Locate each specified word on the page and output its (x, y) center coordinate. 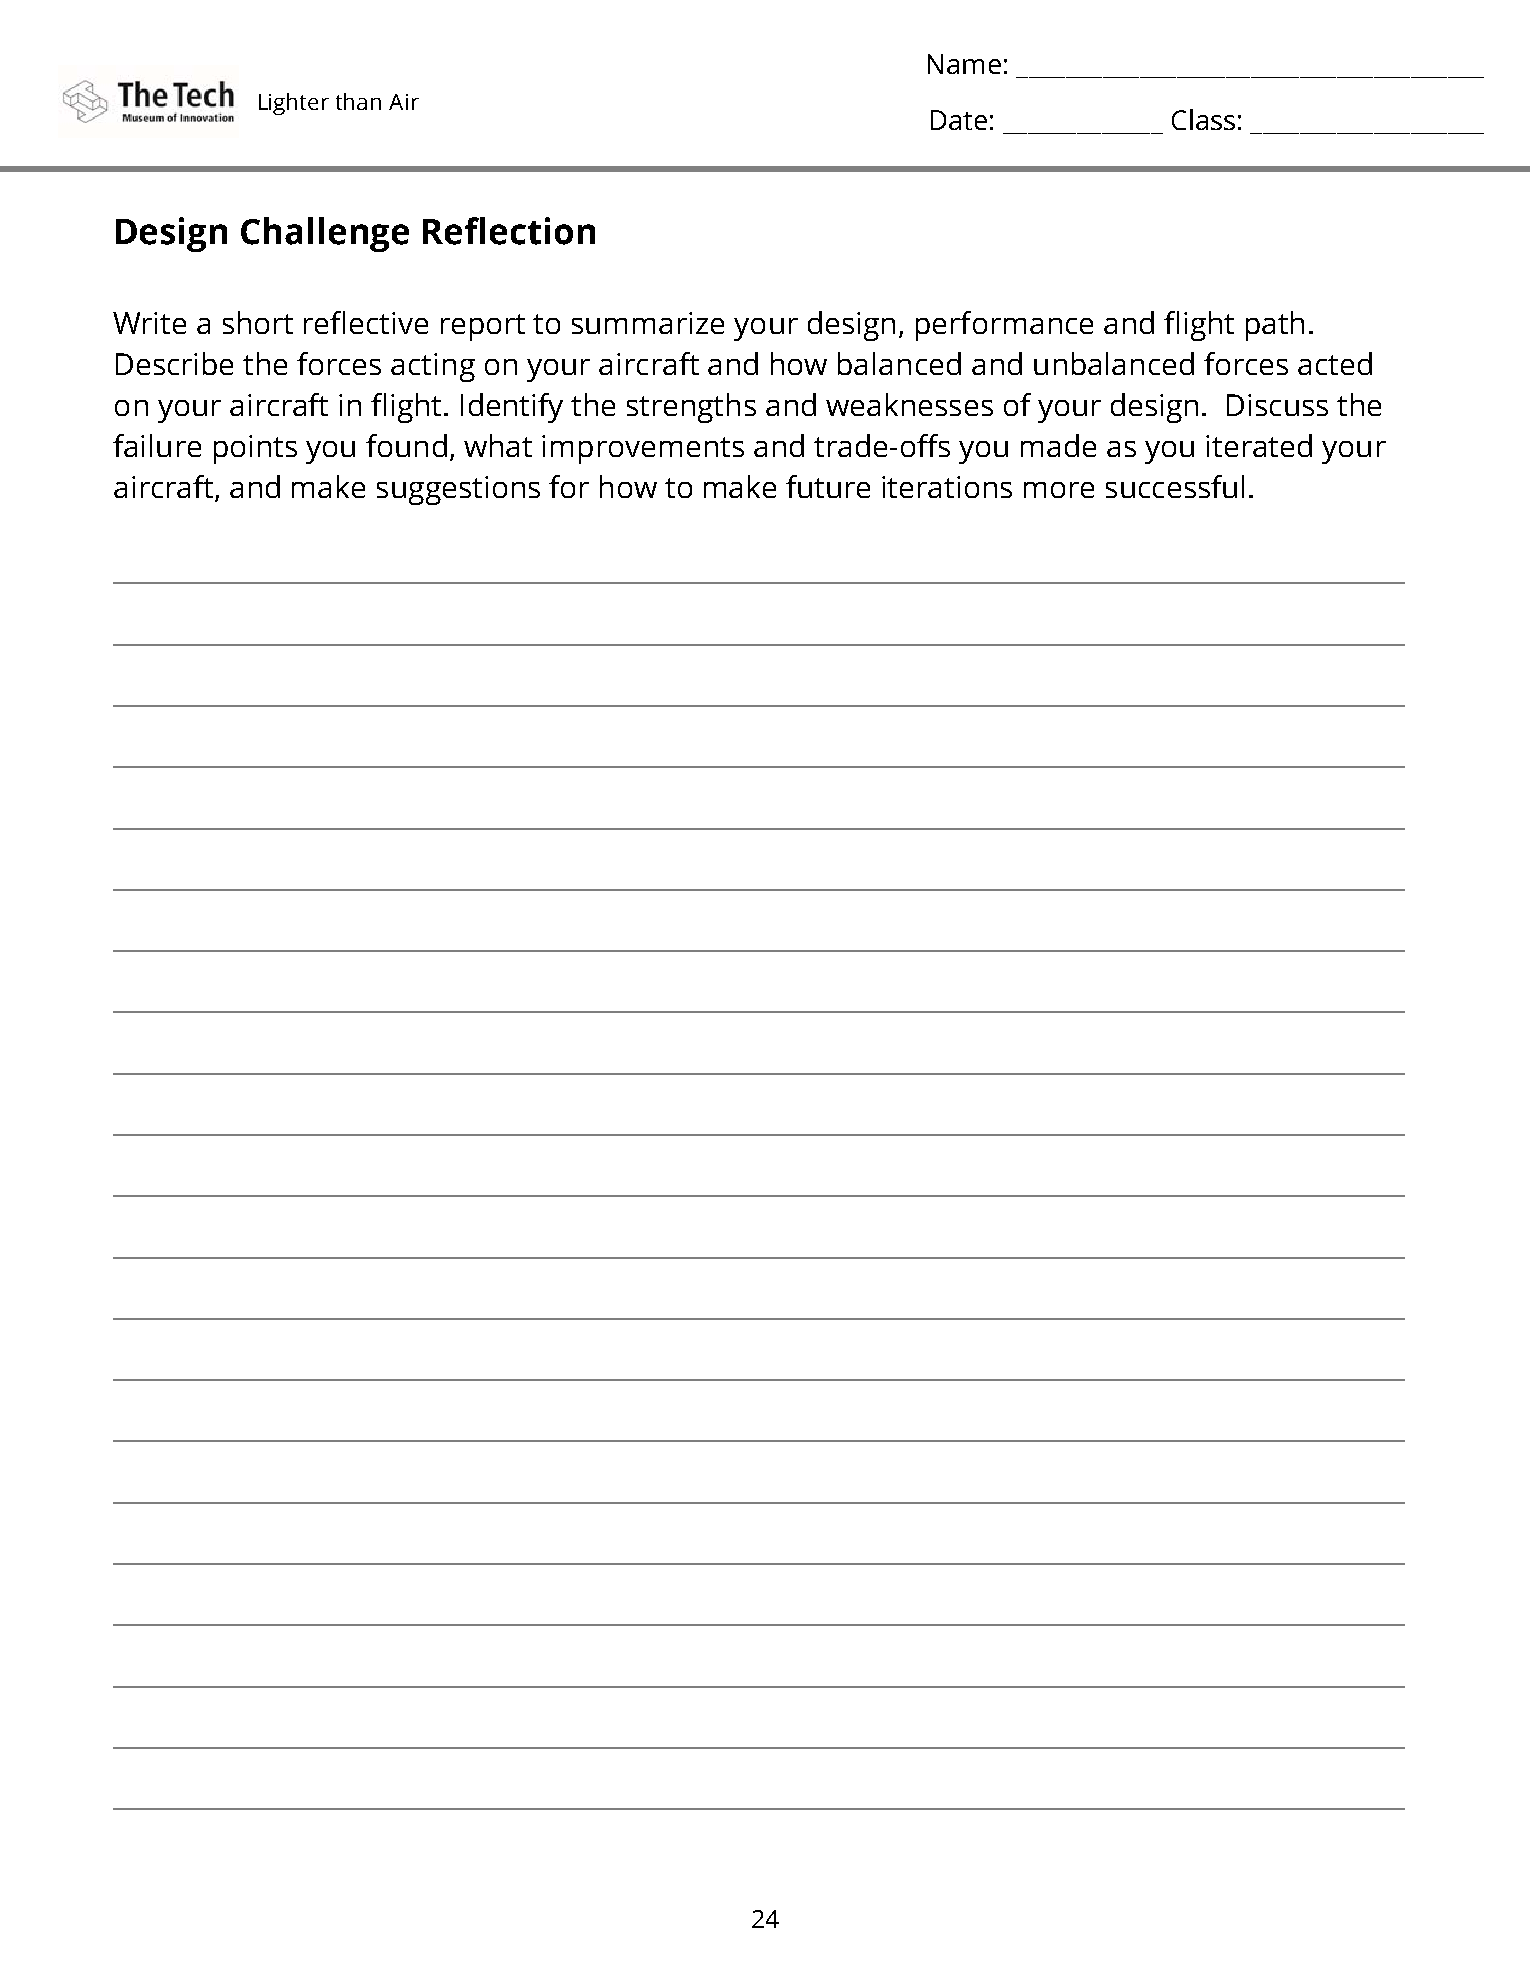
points (255, 449)
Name (964, 64)
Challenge (325, 234)
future (828, 486)
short (258, 322)
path (1275, 326)
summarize (648, 323)
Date (959, 120)
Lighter (294, 104)
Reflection (509, 231)
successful (1175, 486)
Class (1203, 119)
